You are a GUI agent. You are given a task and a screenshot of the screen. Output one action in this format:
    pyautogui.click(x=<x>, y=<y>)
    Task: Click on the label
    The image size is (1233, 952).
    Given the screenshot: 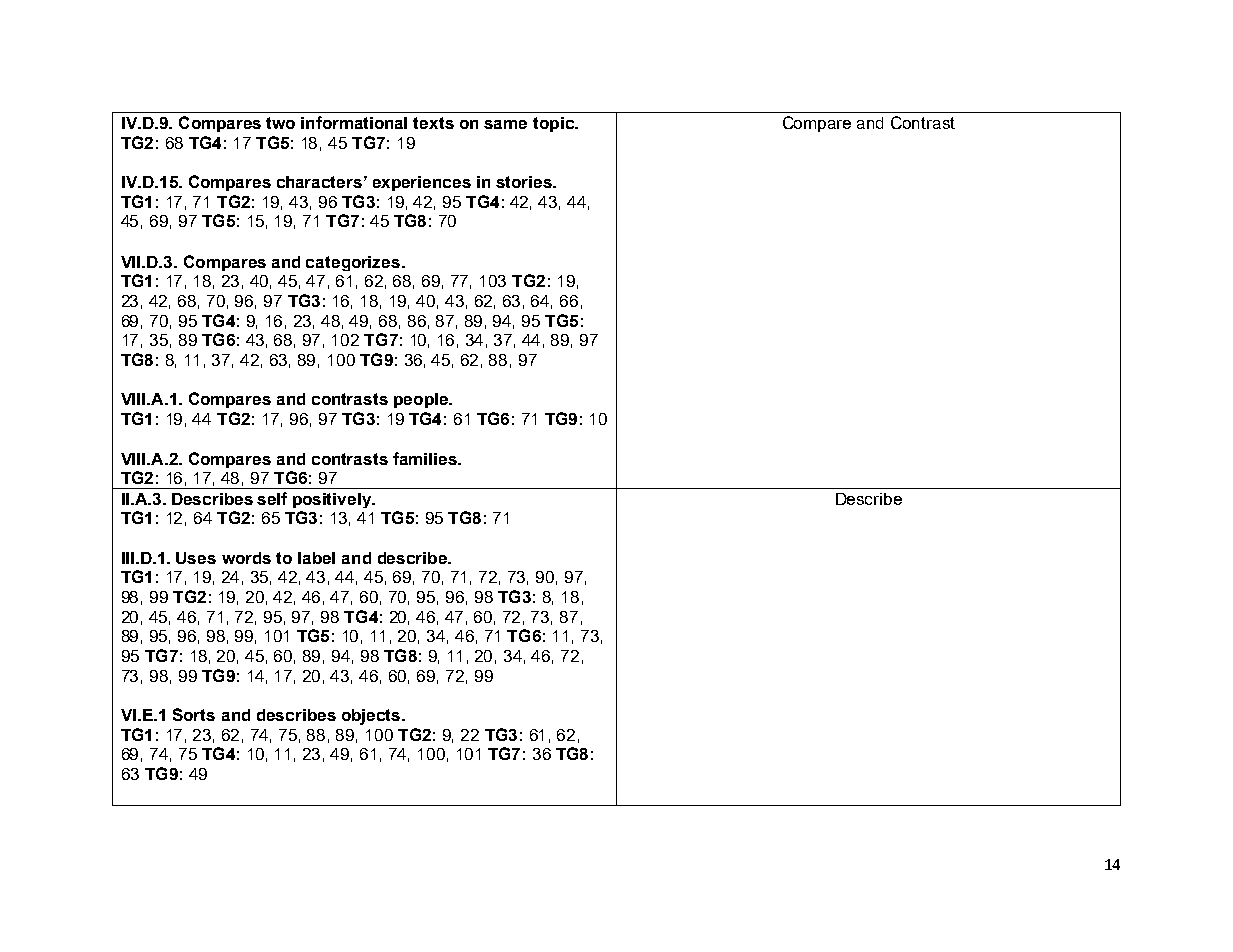 What is the action you would take?
    pyautogui.click(x=316, y=558)
